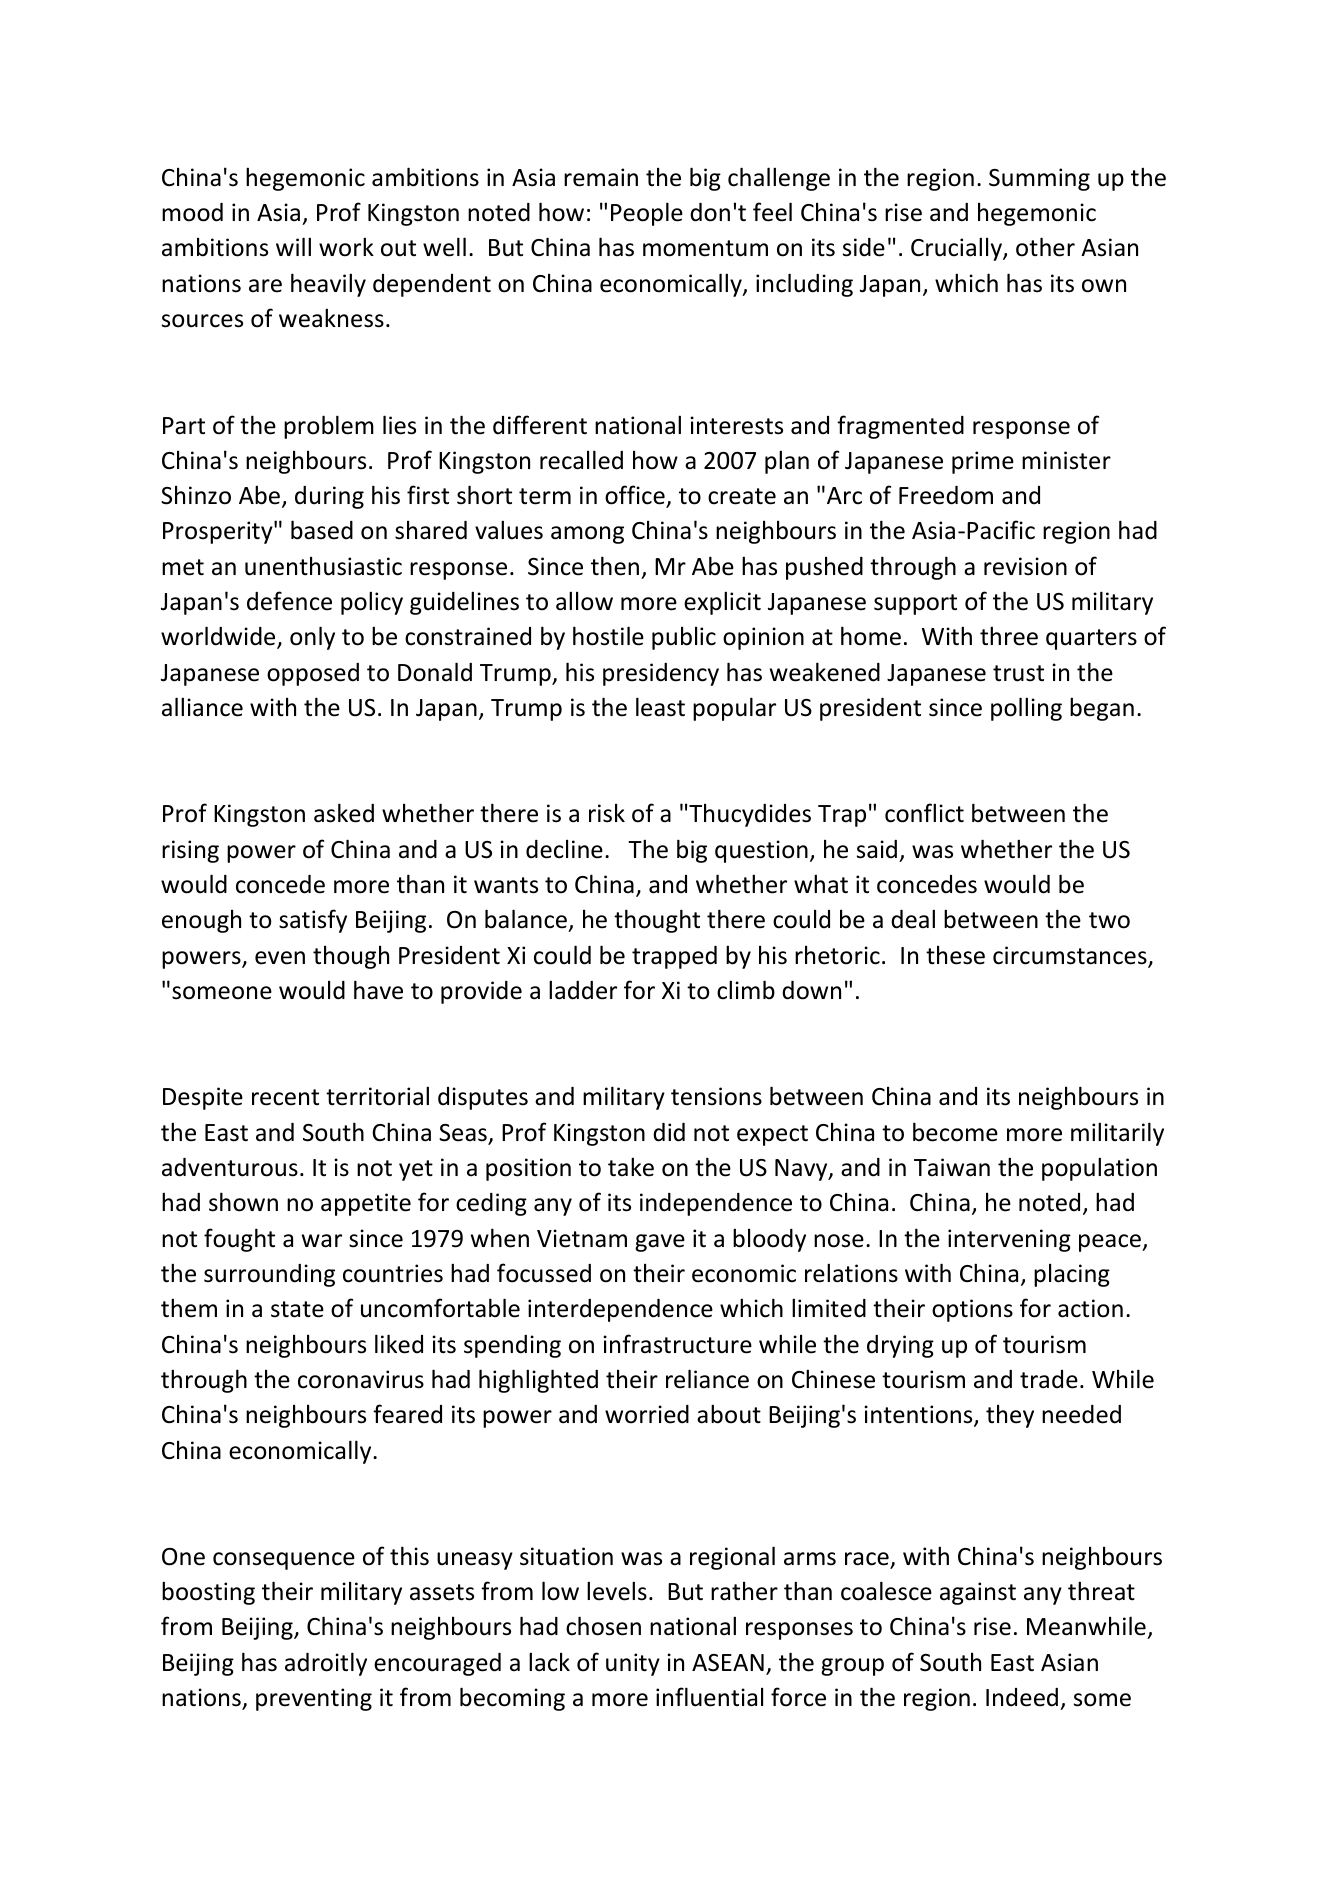 This screenshot has width=1329, height=1881. Describe the element at coordinates (684, 638) in the screenshot. I see `public` at that location.
